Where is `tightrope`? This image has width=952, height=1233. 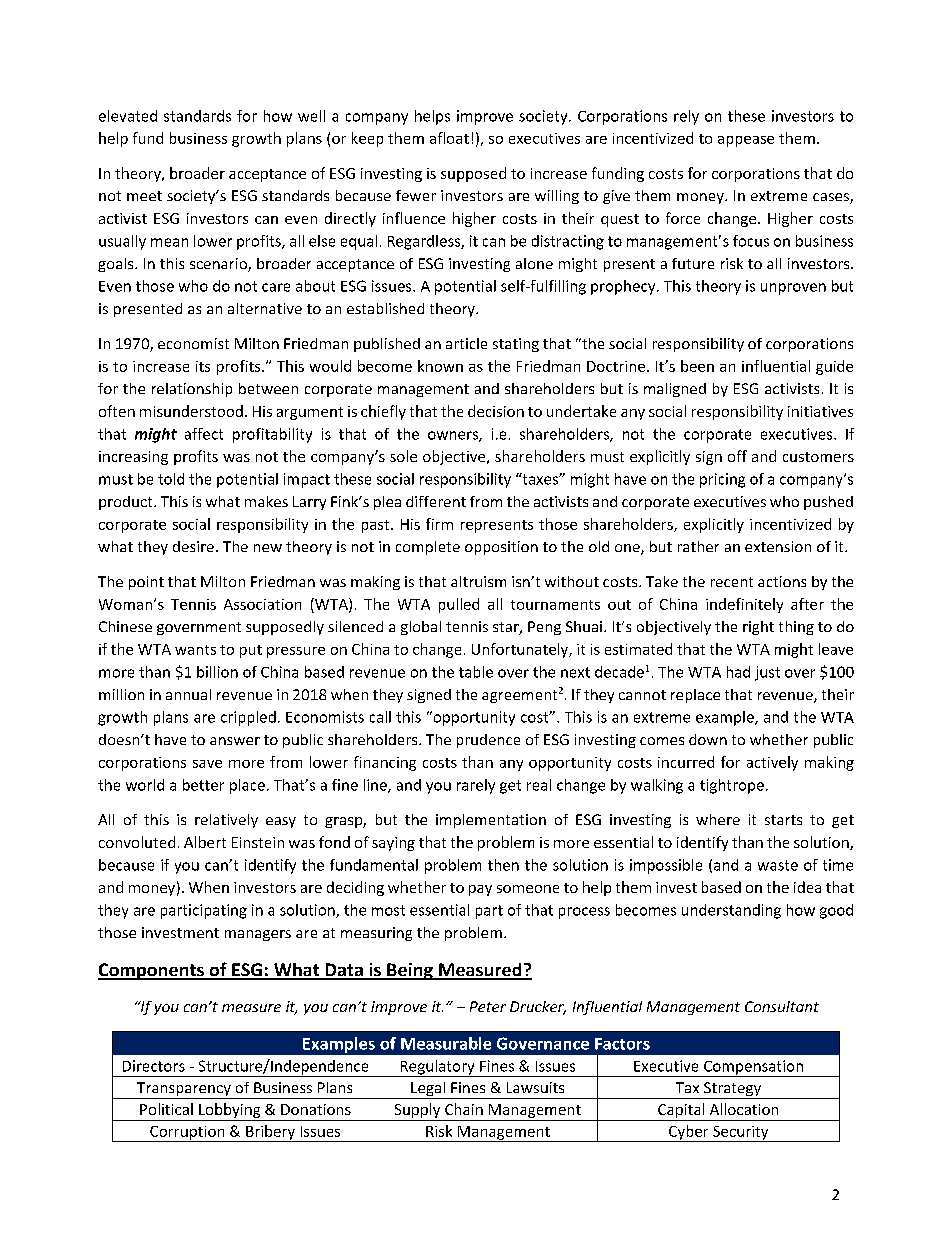
tightrope is located at coordinates (732, 786).
